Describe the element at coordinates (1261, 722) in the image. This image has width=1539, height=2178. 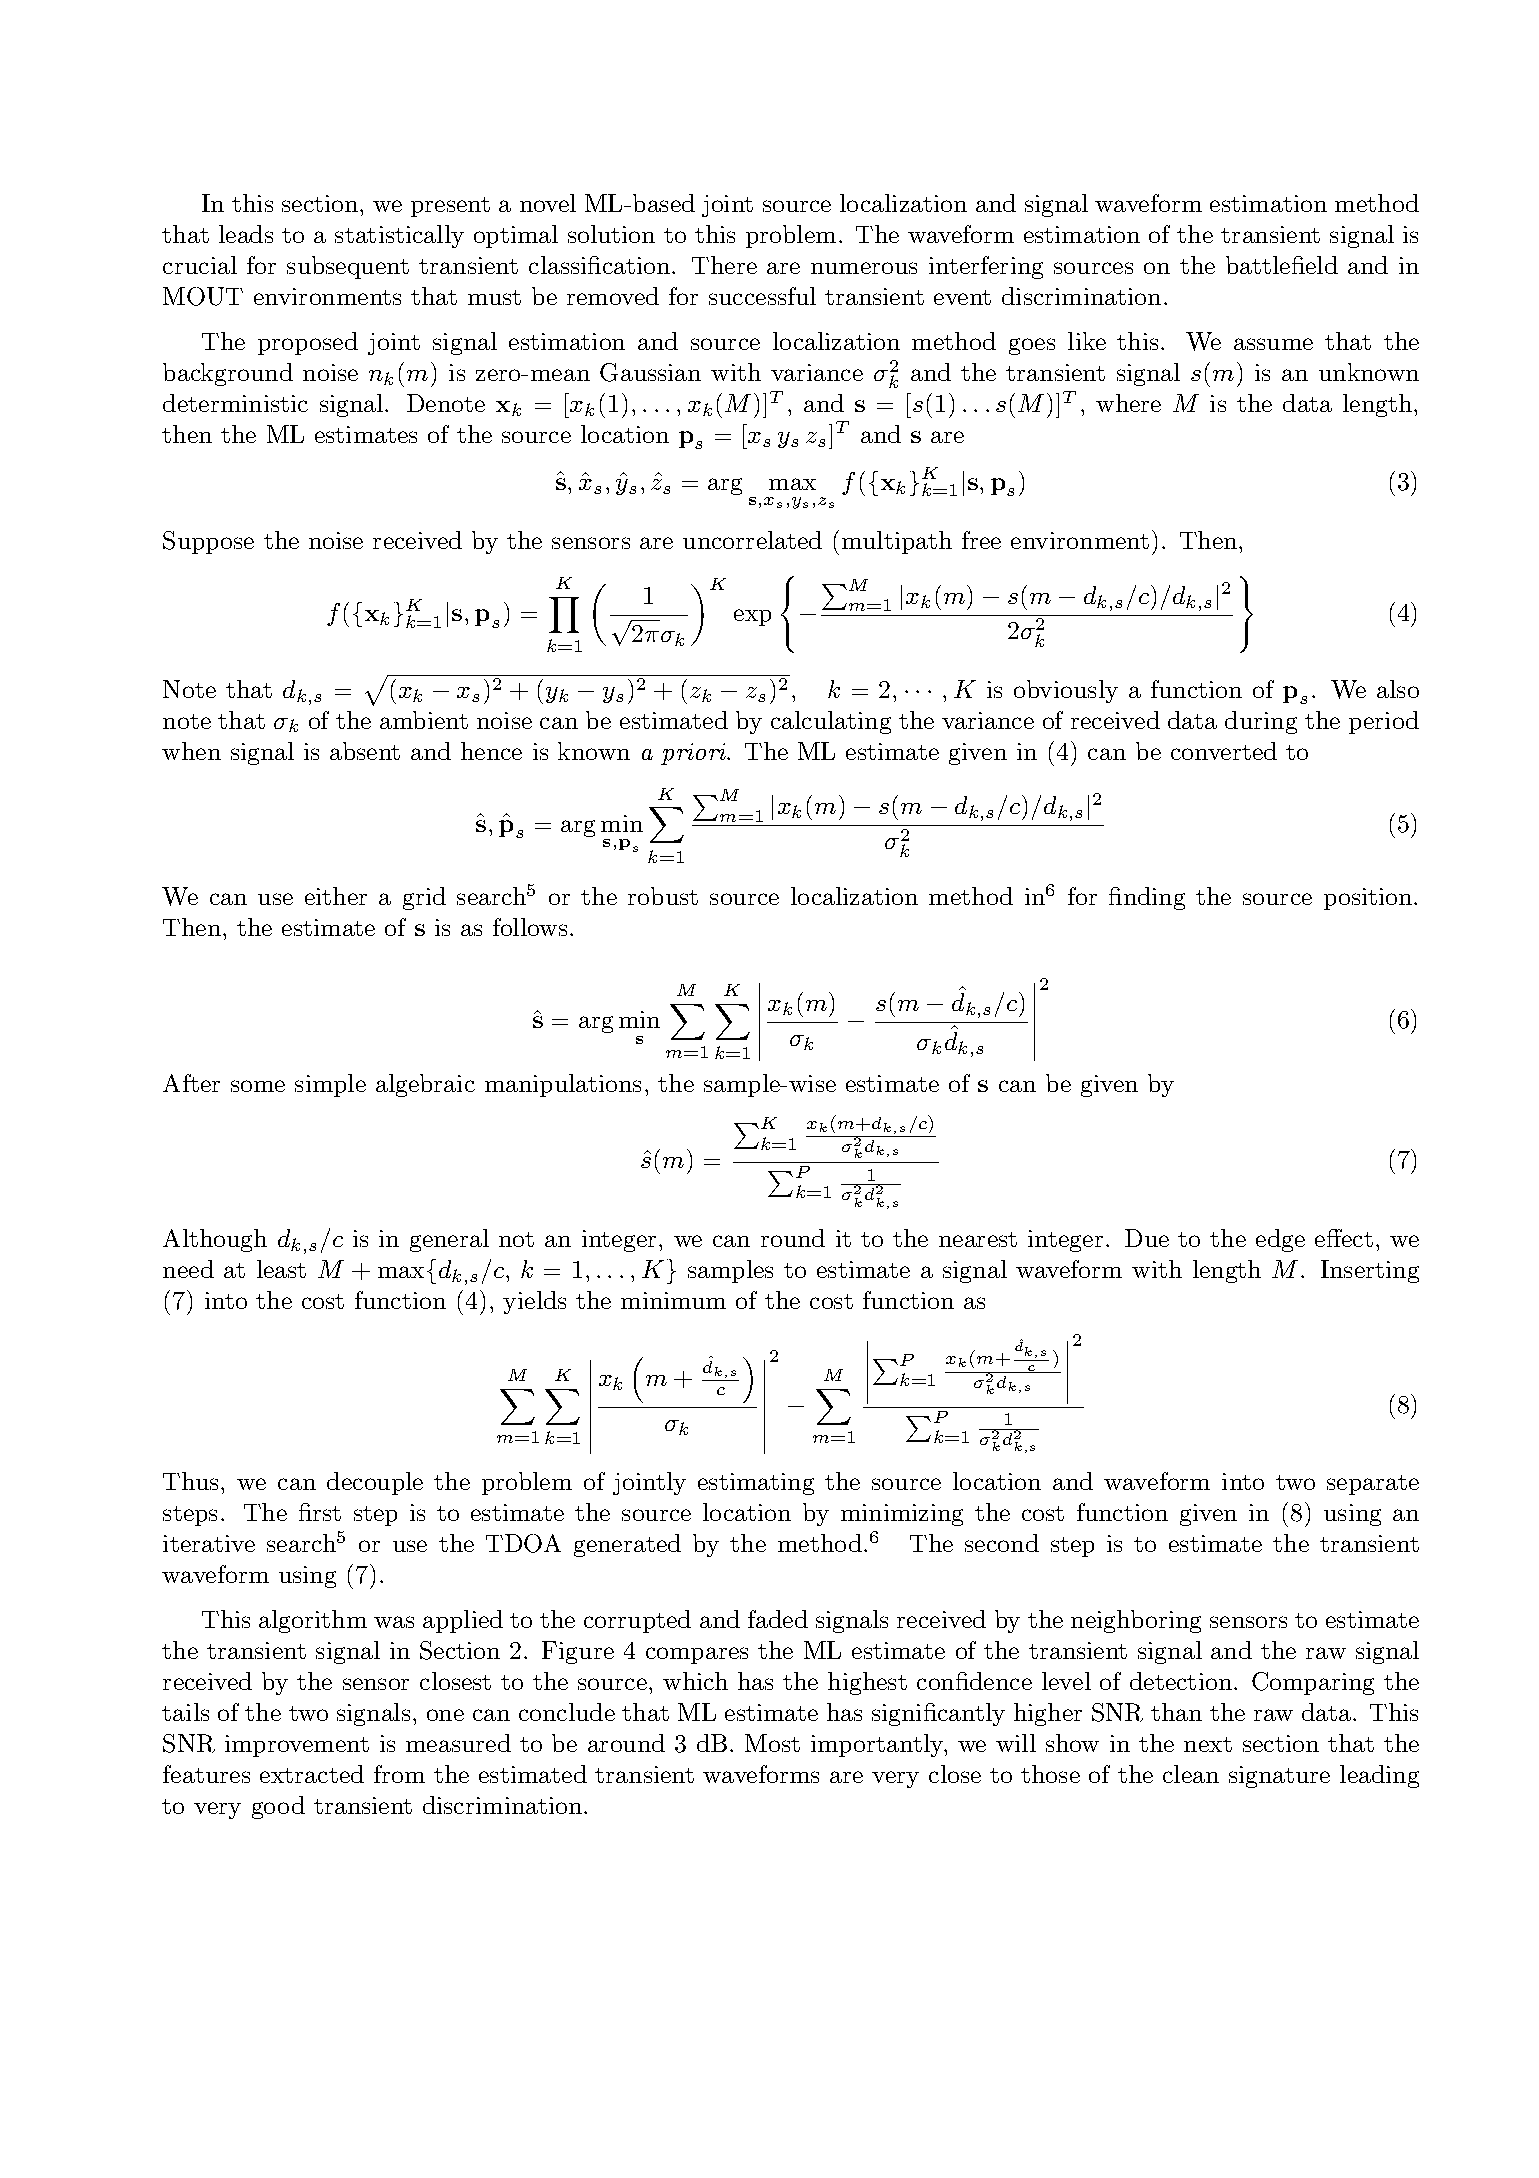
I see `during` at that location.
